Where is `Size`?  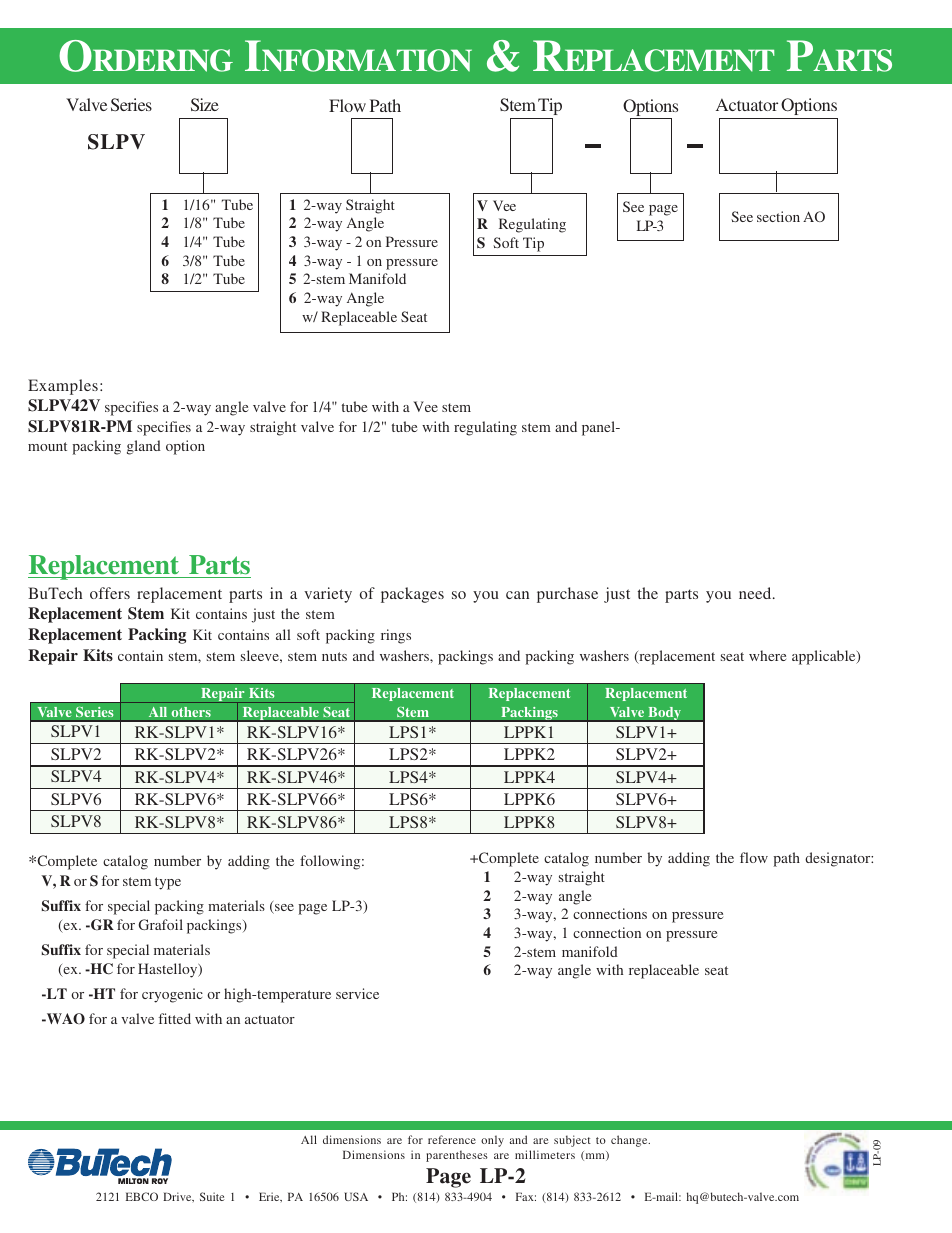 Size is located at coordinates (205, 104).
